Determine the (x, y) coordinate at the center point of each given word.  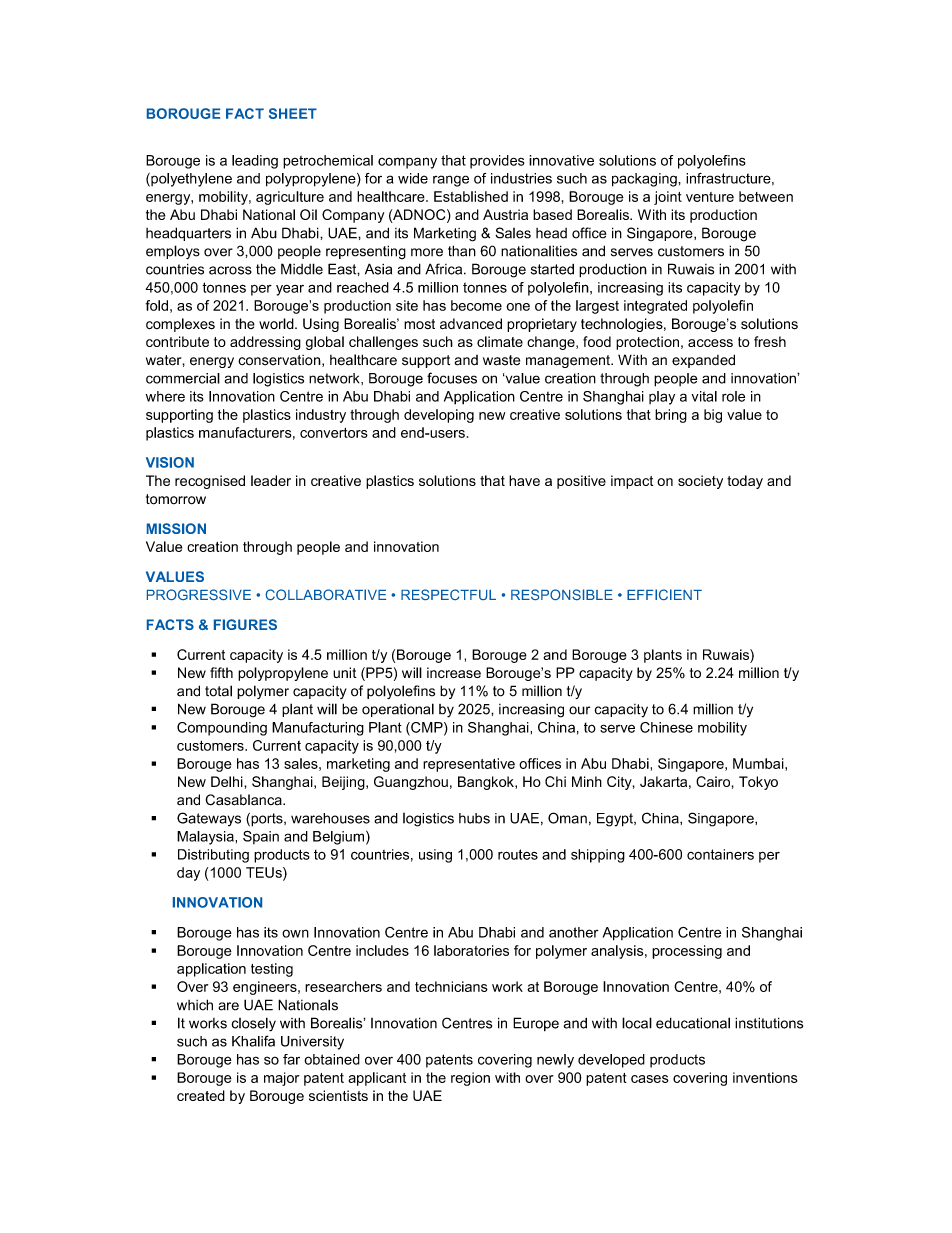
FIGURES (245, 624)
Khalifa (253, 1041)
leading (255, 162)
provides (497, 162)
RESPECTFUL (448, 594)
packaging (645, 180)
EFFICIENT (664, 594)
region (470, 1079)
